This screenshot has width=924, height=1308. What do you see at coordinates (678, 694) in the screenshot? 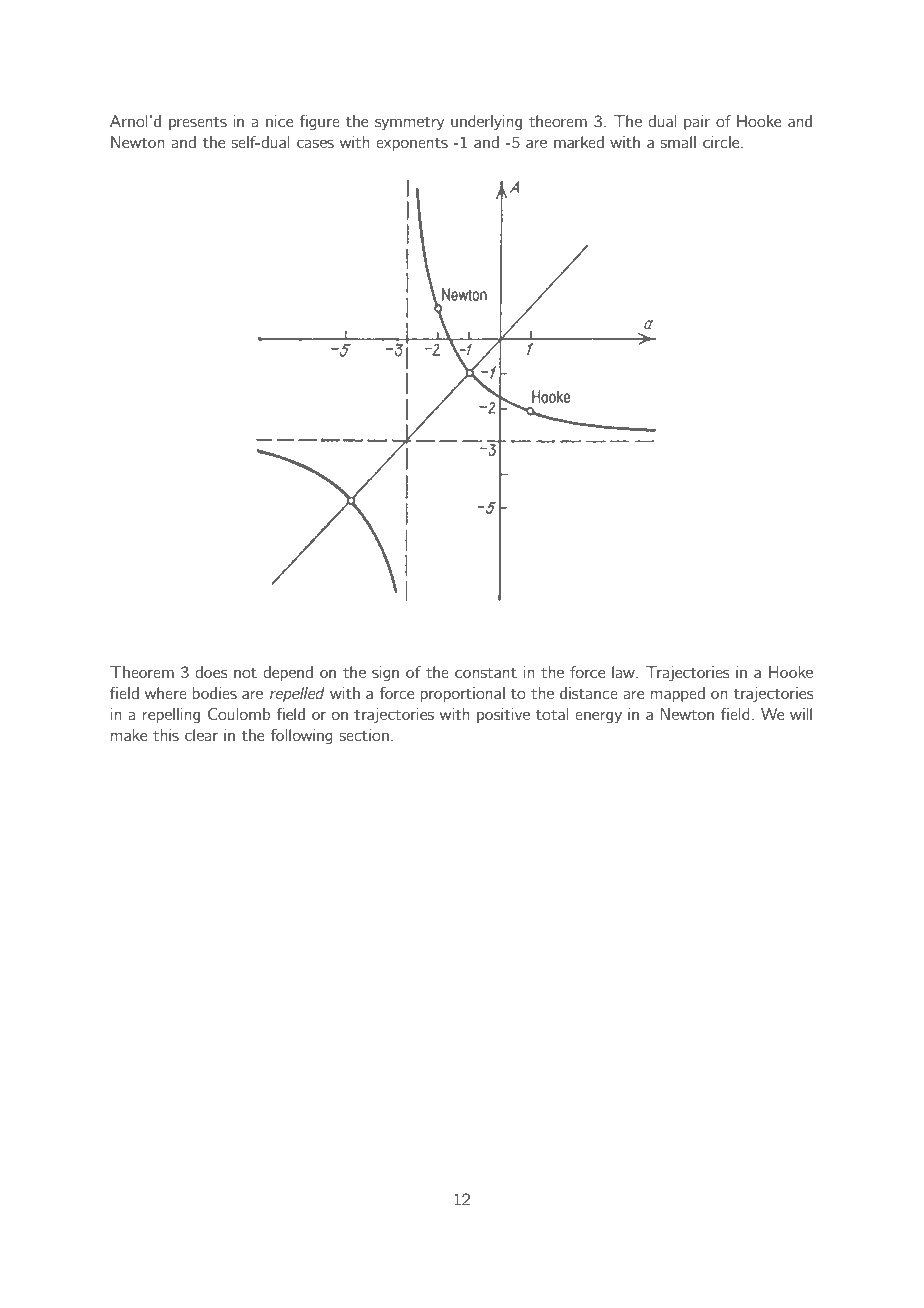
I see `mapped` at bounding box center [678, 694].
